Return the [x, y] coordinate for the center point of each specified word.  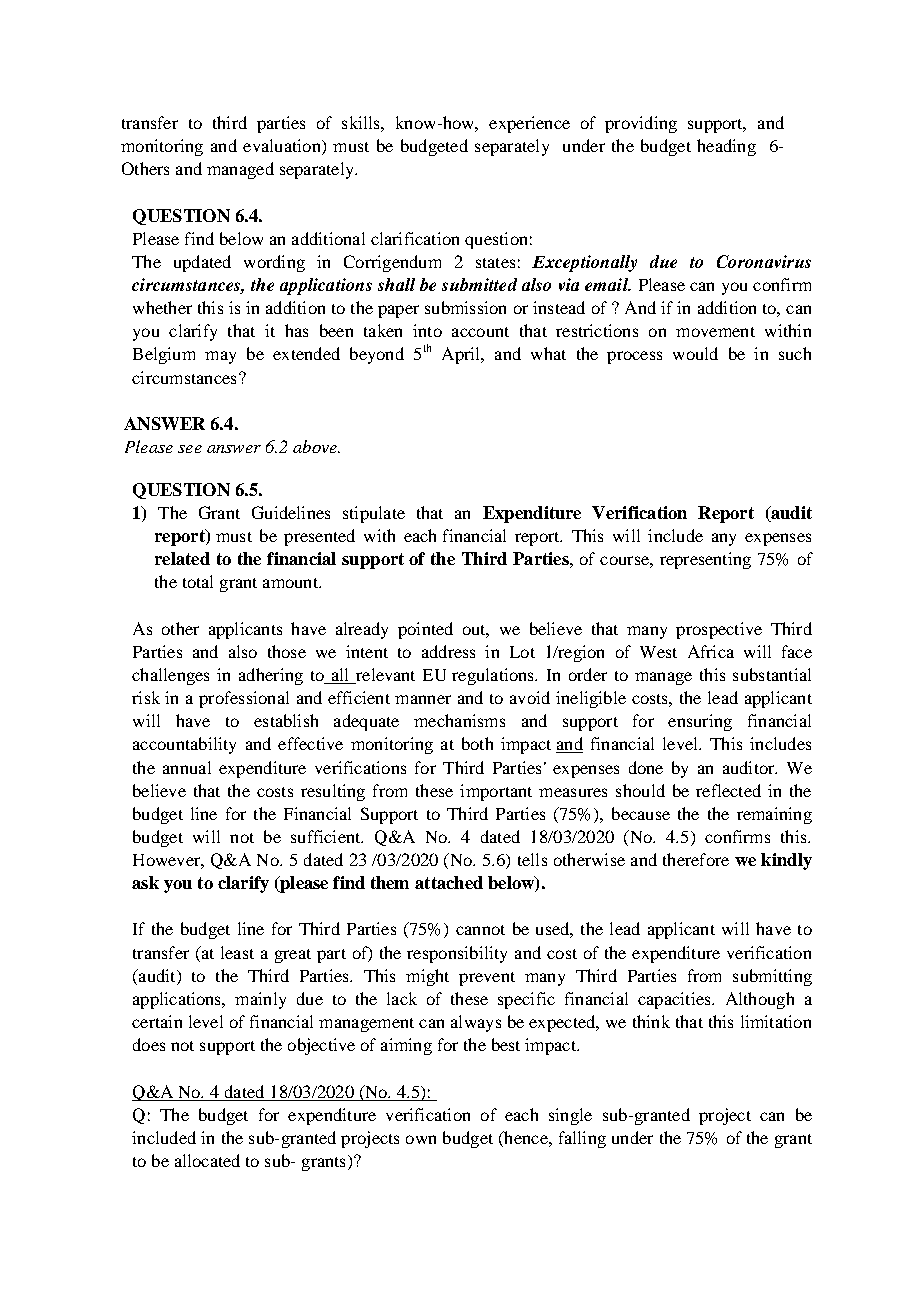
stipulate [374, 514]
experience [529, 124]
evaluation [283, 147]
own [421, 1139]
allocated [207, 1160]
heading [726, 147]
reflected [728, 790]
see [190, 449]
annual [187, 767]
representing [705, 560]
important [496, 792]
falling [582, 1139]
